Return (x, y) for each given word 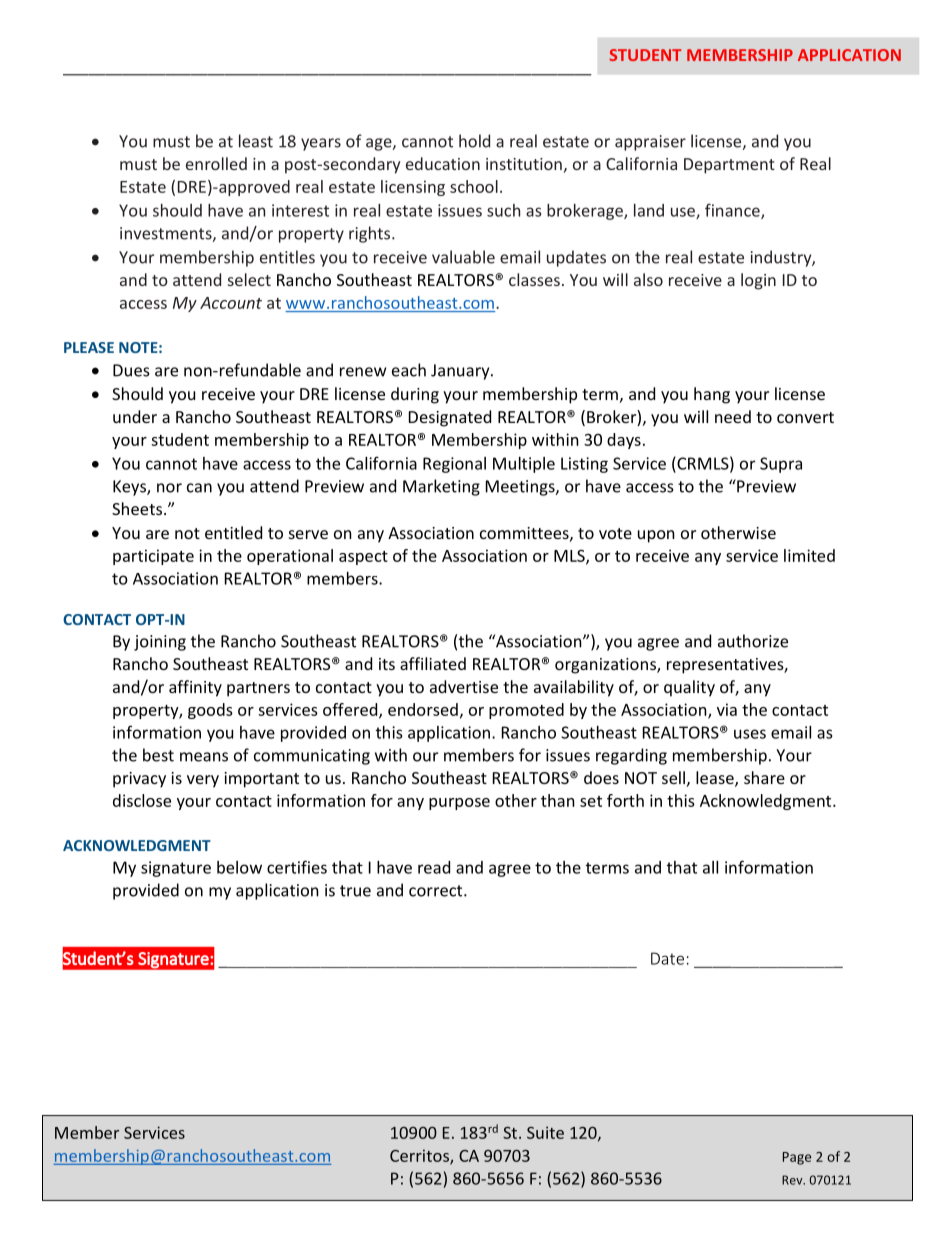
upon (656, 536)
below (239, 867)
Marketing (441, 487)
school (474, 186)
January (461, 372)
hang (712, 395)
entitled (233, 532)
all (710, 867)
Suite (545, 1132)
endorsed (423, 709)
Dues (131, 370)
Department (729, 166)
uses (750, 734)
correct (437, 891)
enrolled (216, 163)
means (204, 757)
